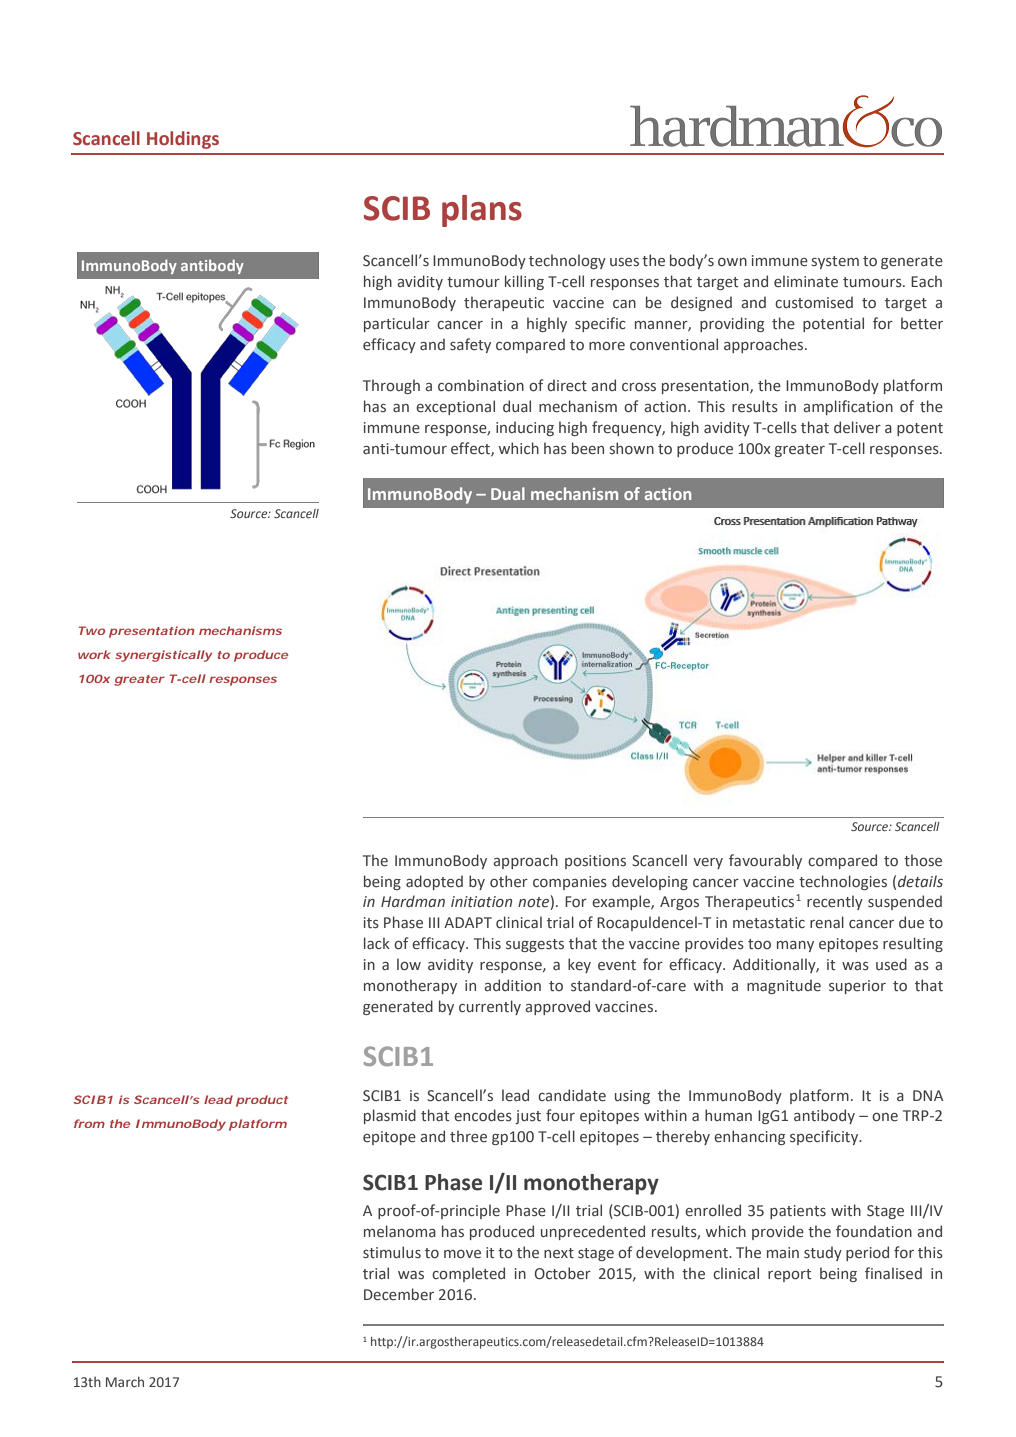  Describe the element at coordinates (835, 262) in the image. I see `system` at that location.
